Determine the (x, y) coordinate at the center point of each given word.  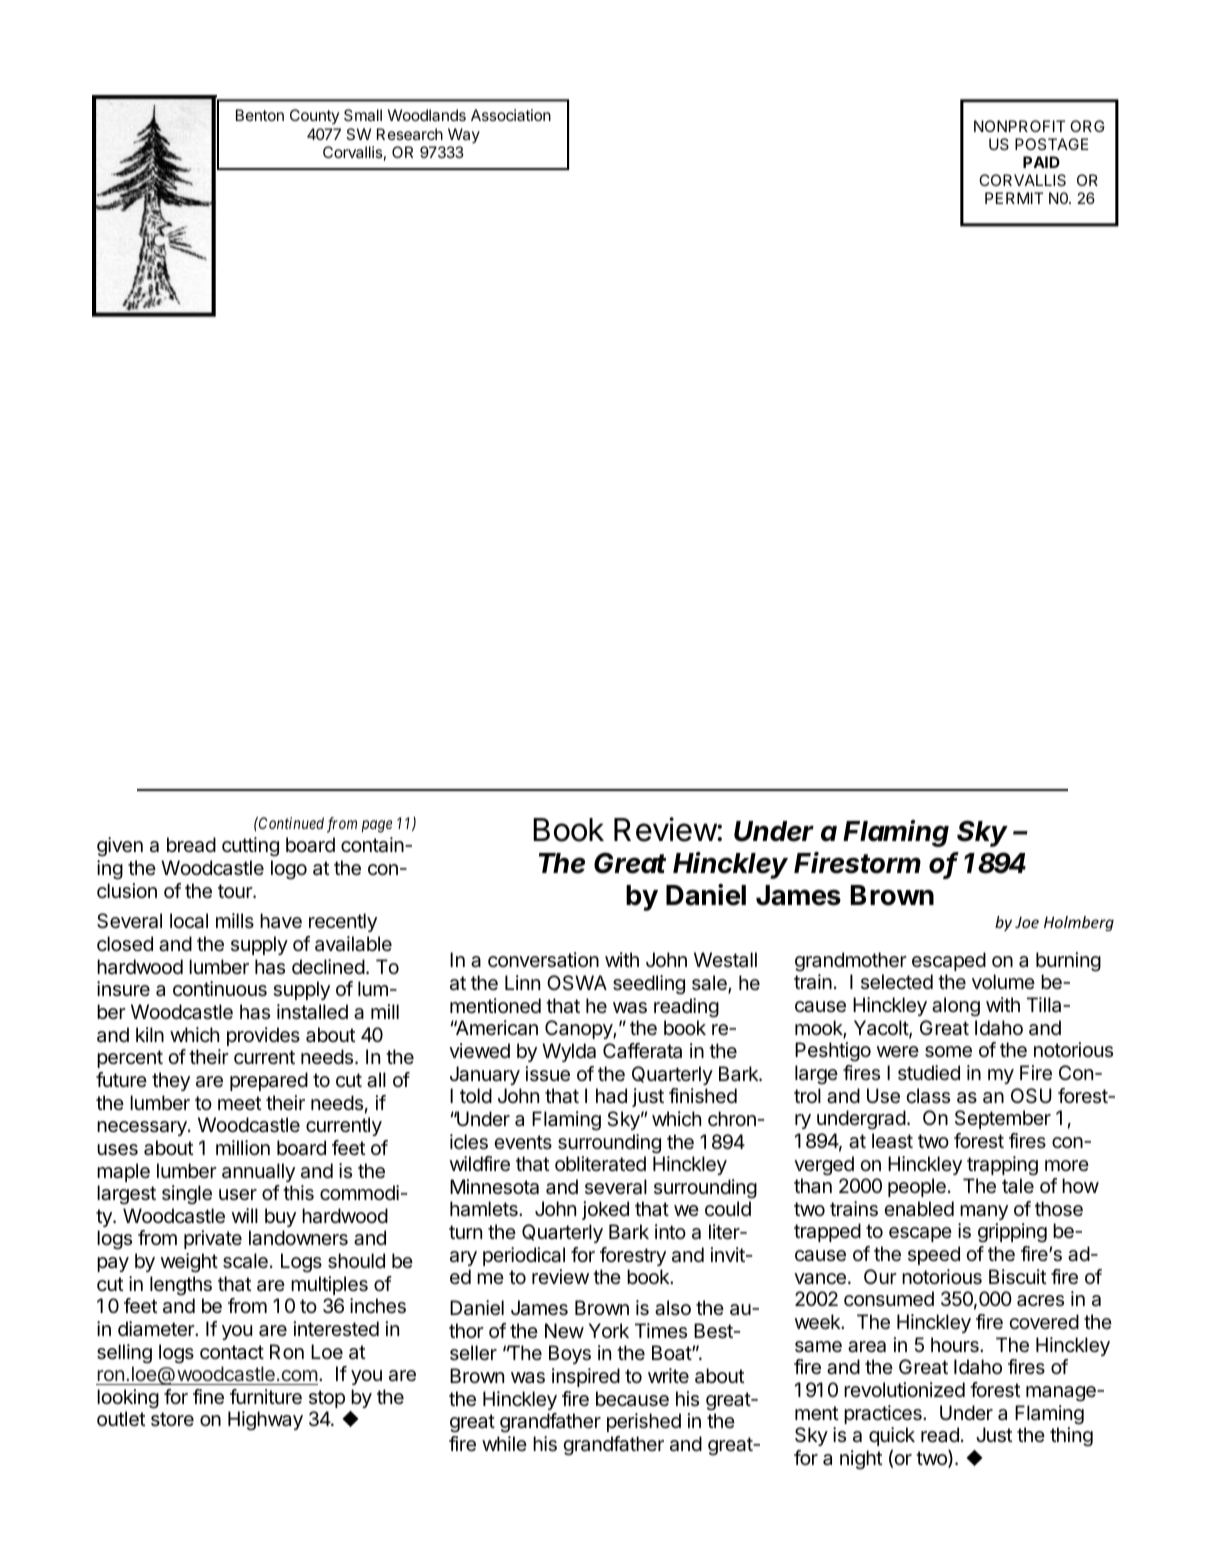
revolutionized (904, 1389)
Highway (265, 1421)
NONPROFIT (1019, 126)
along (956, 1007)
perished (644, 1422)
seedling (649, 985)
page (377, 827)
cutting (250, 847)
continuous (220, 989)
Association (511, 115)
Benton (260, 115)
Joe (1027, 922)
